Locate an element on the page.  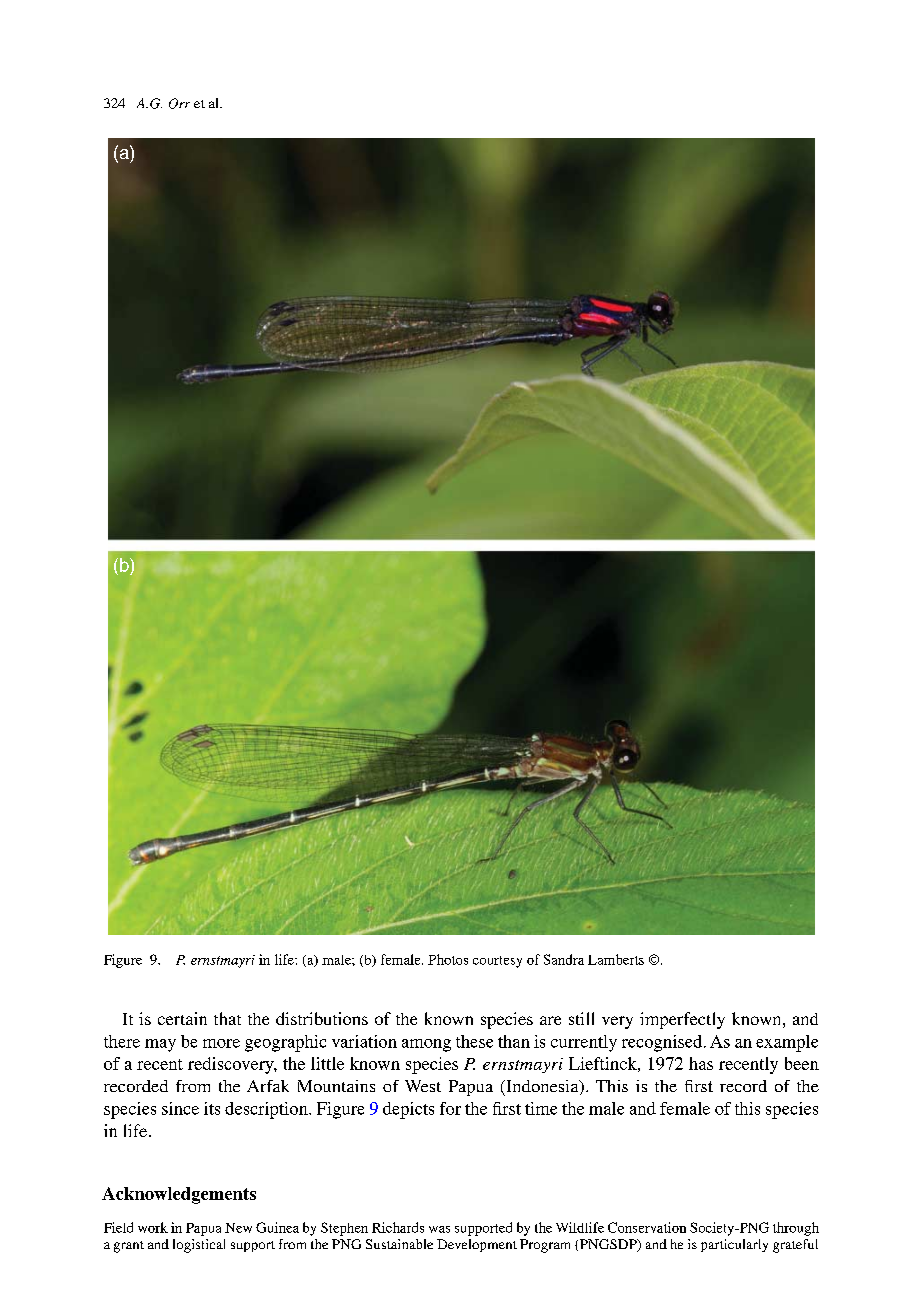
imperfectly is located at coordinates (682, 1020).
